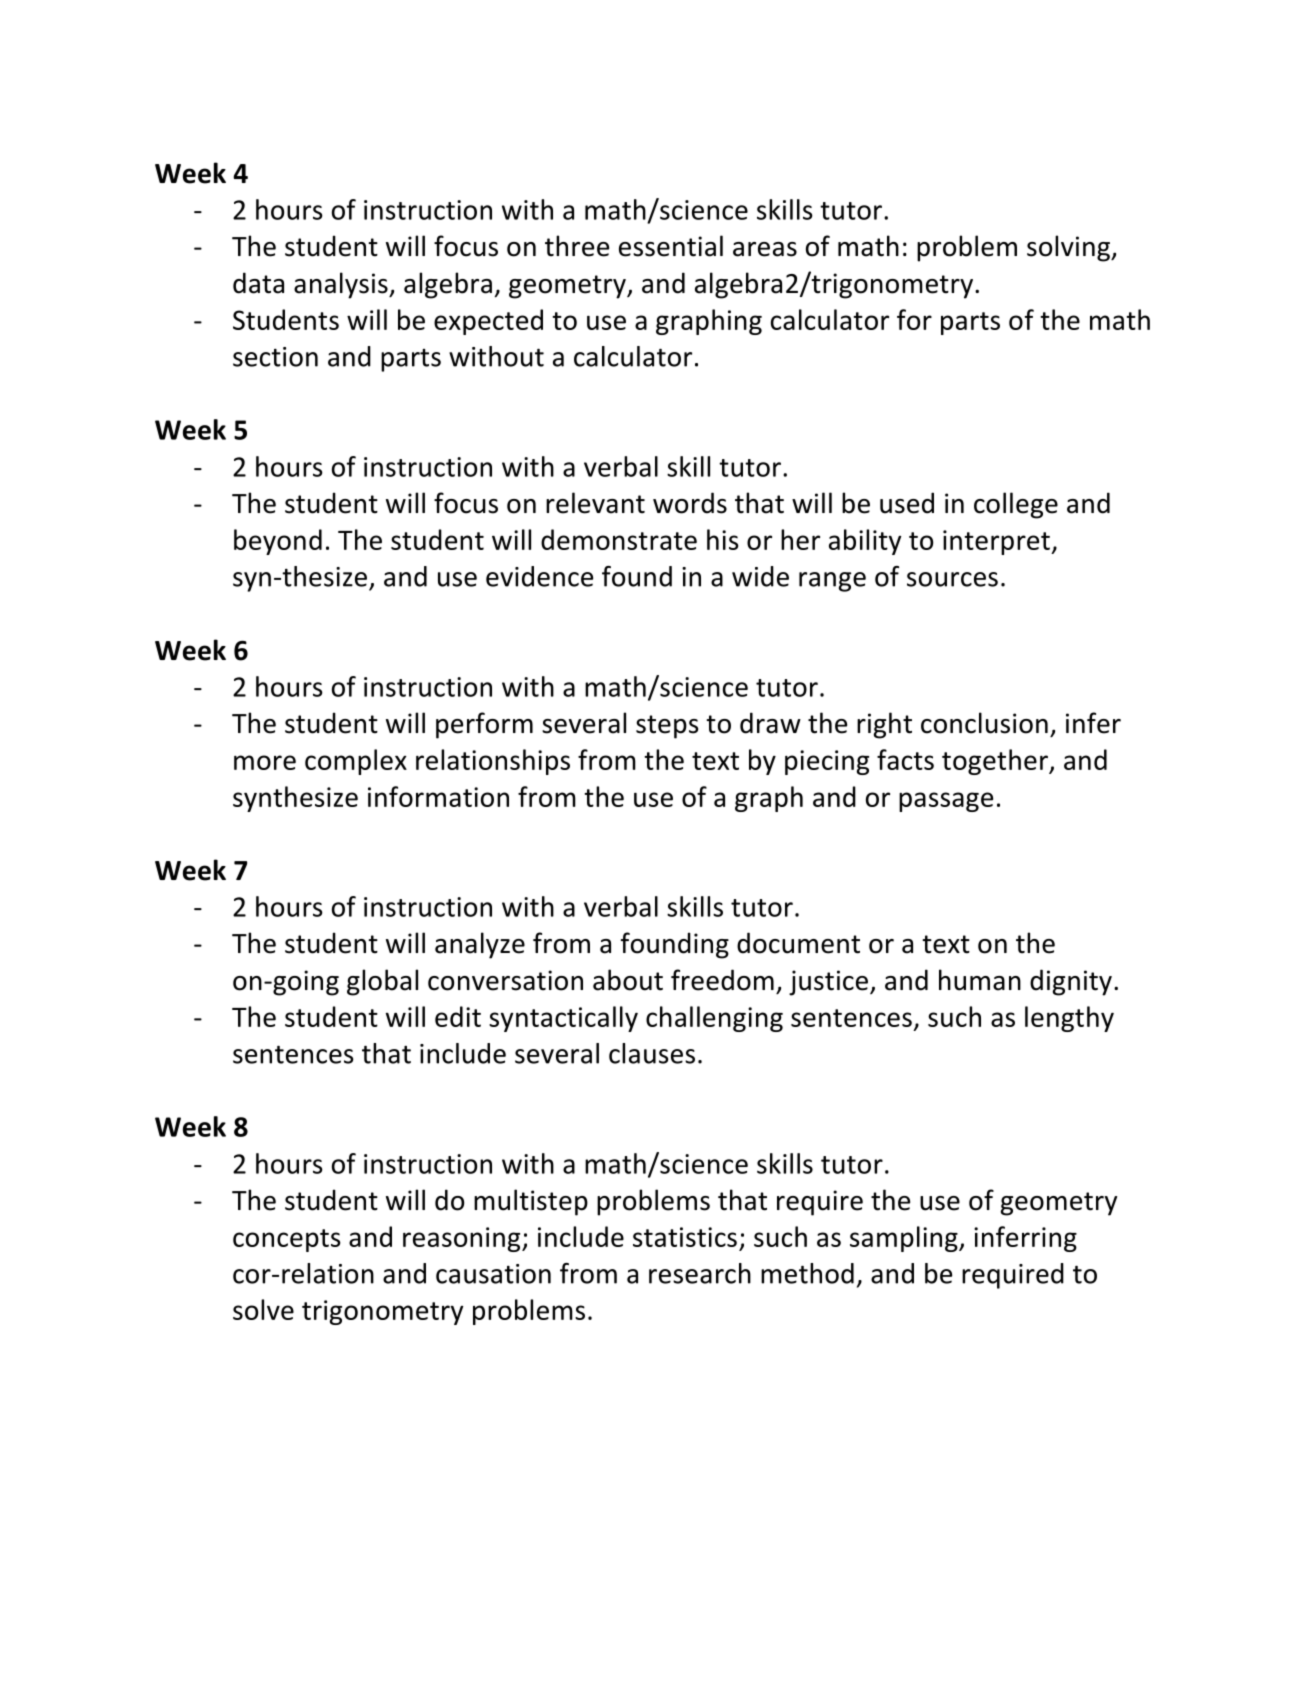 This document has height=1700, width=1314. What do you see at coordinates (1069, 248) in the document?
I see `solving` at bounding box center [1069, 248].
